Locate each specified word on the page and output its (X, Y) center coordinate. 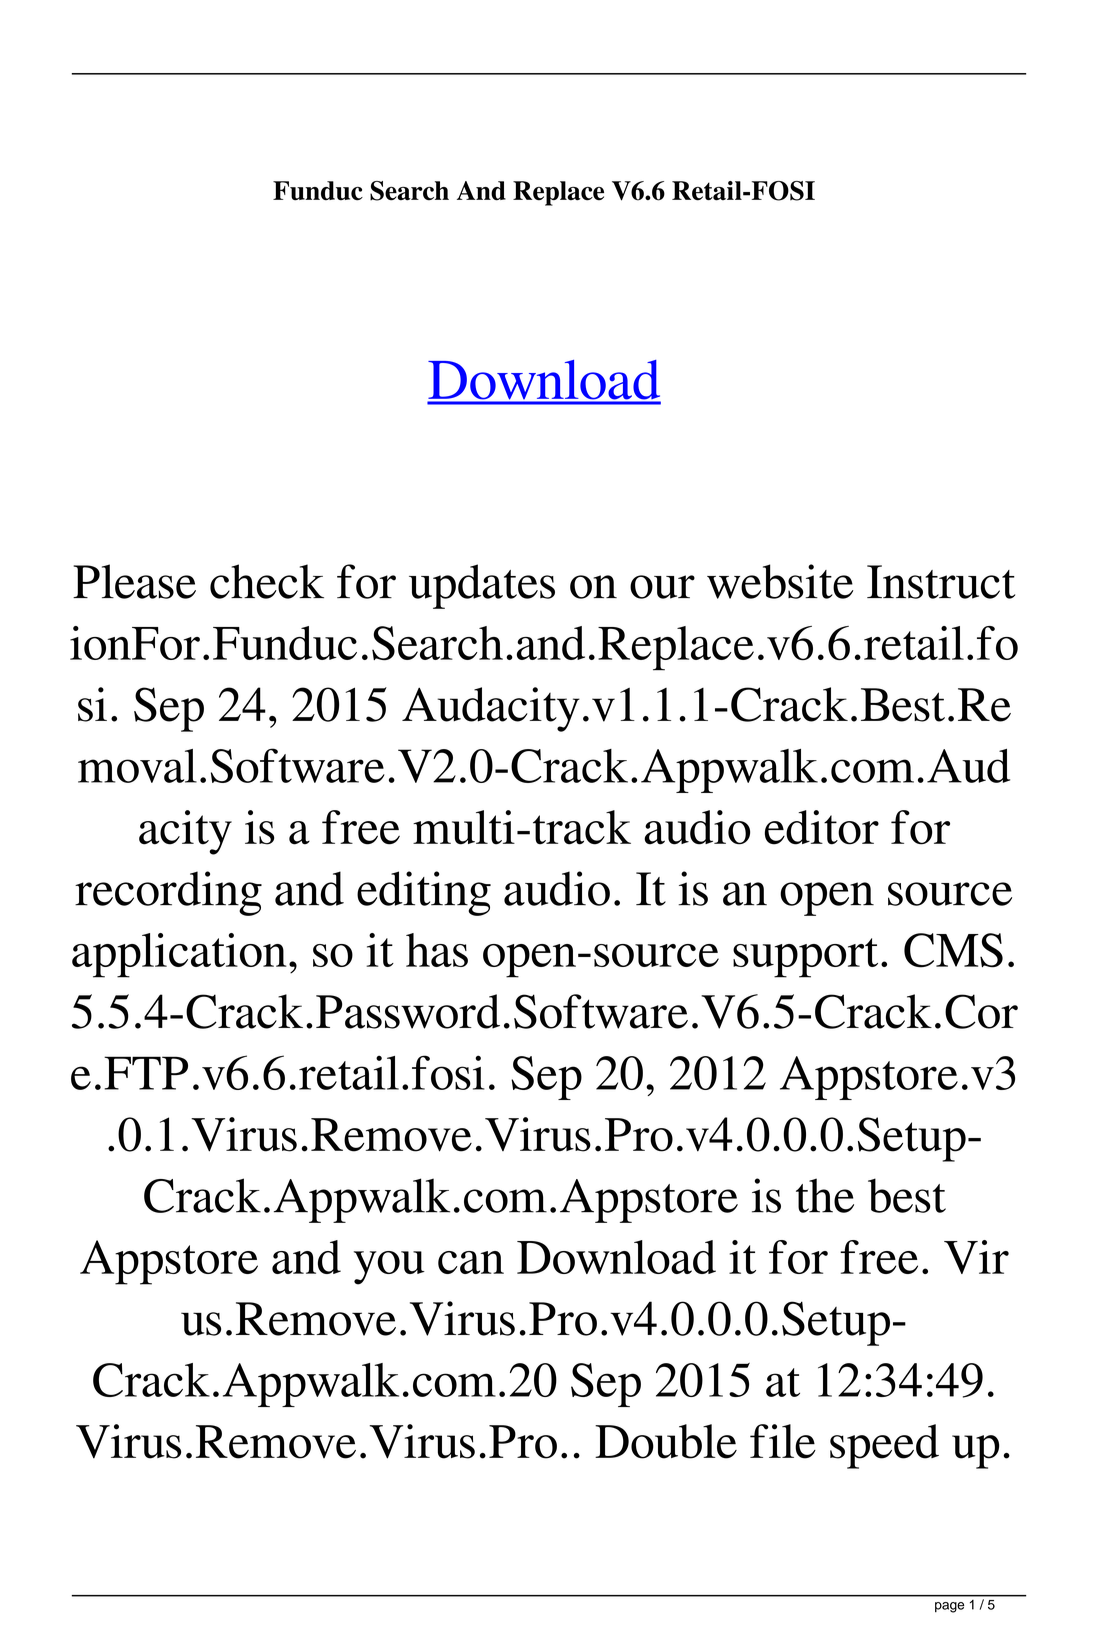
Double (666, 1441)
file (783, 1441)
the (825, 1195)
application (179, 955)
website (780, 581)
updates (482, 586)
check (267, 581)
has (437, 950)
